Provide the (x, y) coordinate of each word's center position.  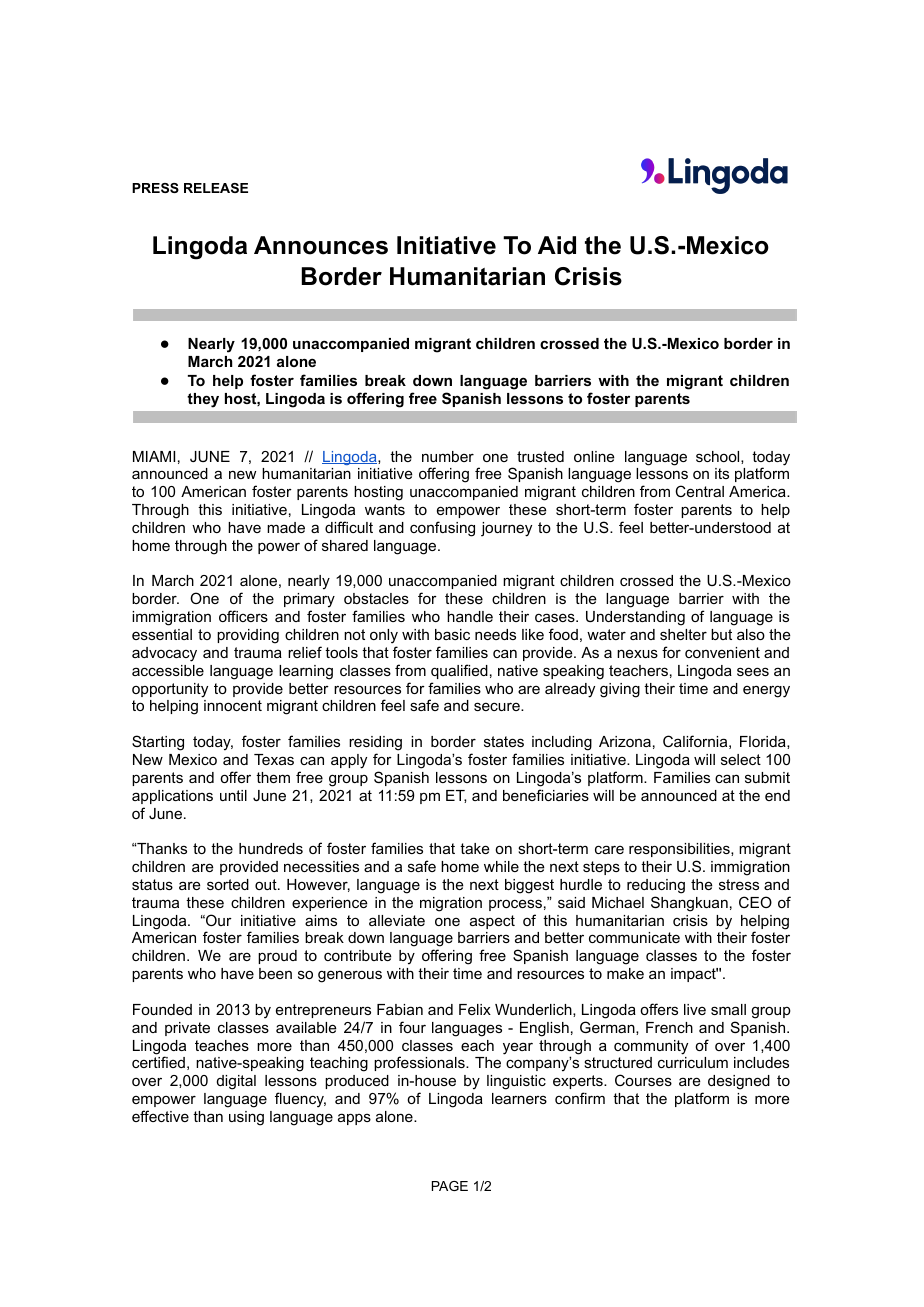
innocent (233, 705)
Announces (321, 245)
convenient (722, 652)
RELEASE (216, 188)
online (594, 456)
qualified (459, 671)
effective (160, 1116)
